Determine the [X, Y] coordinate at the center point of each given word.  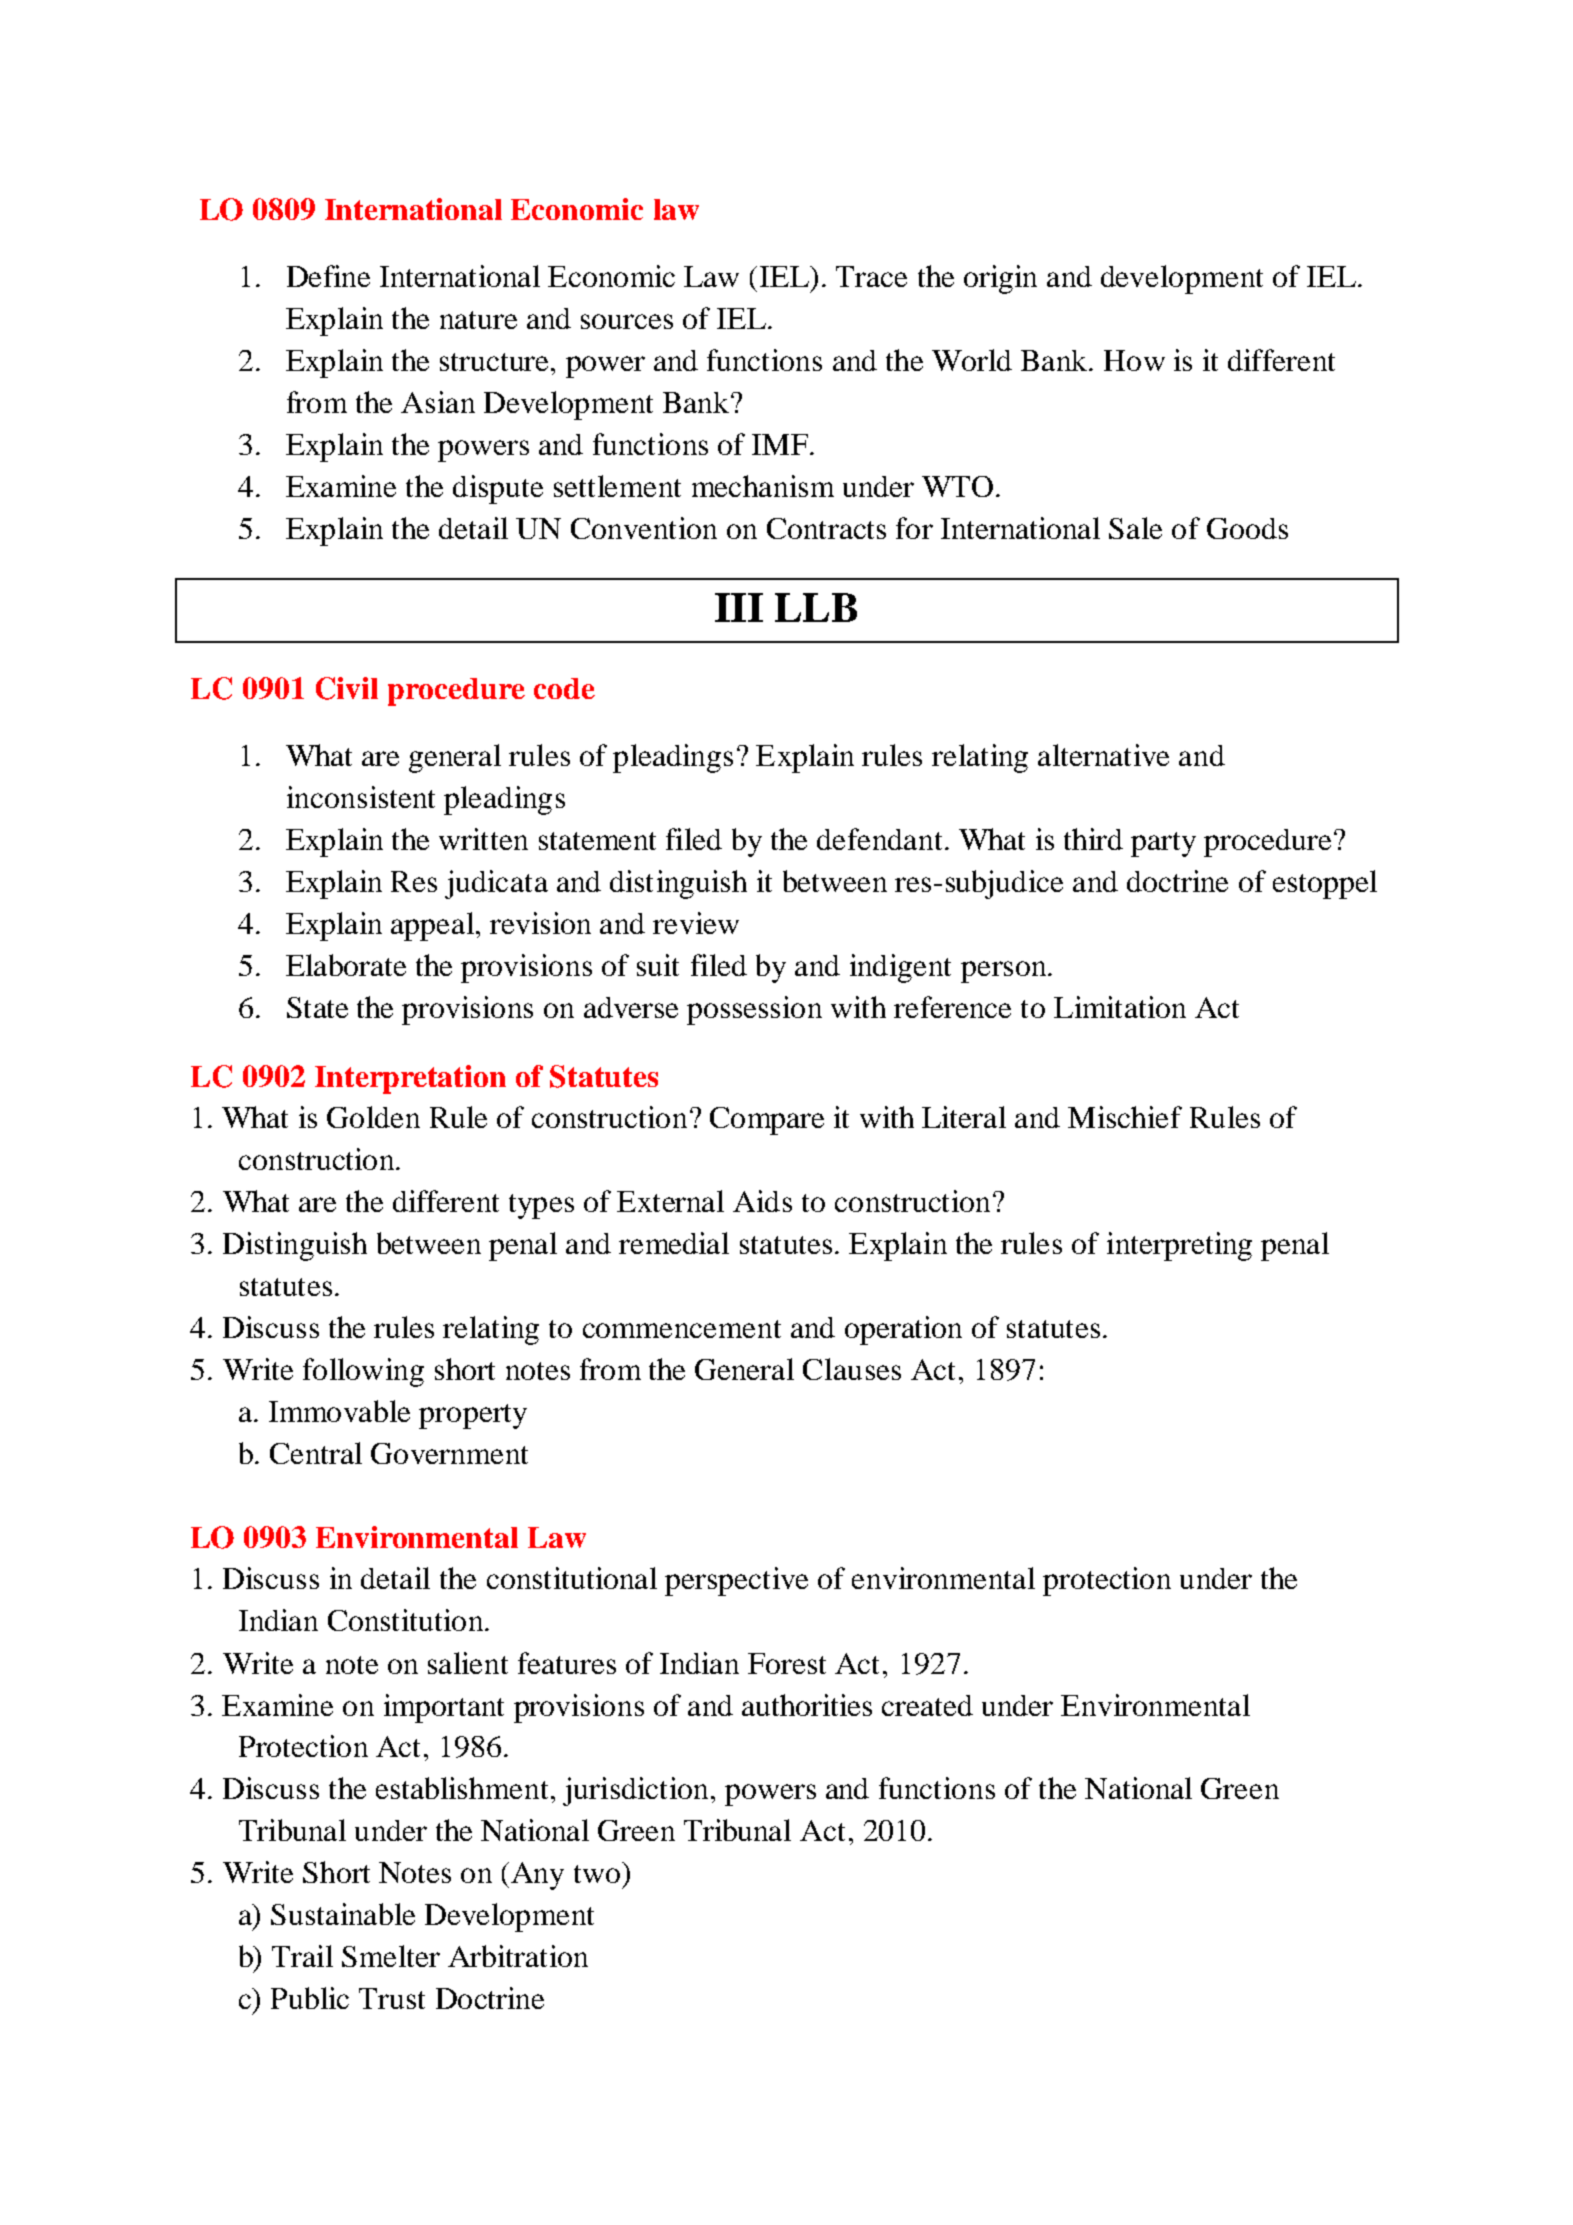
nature [478, 320]
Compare [767, 1121]
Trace [871, 276]
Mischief [1125, 1117]
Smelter [391, 1956]
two [597, 1874]
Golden [373, 1117]
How [1134, 360]
